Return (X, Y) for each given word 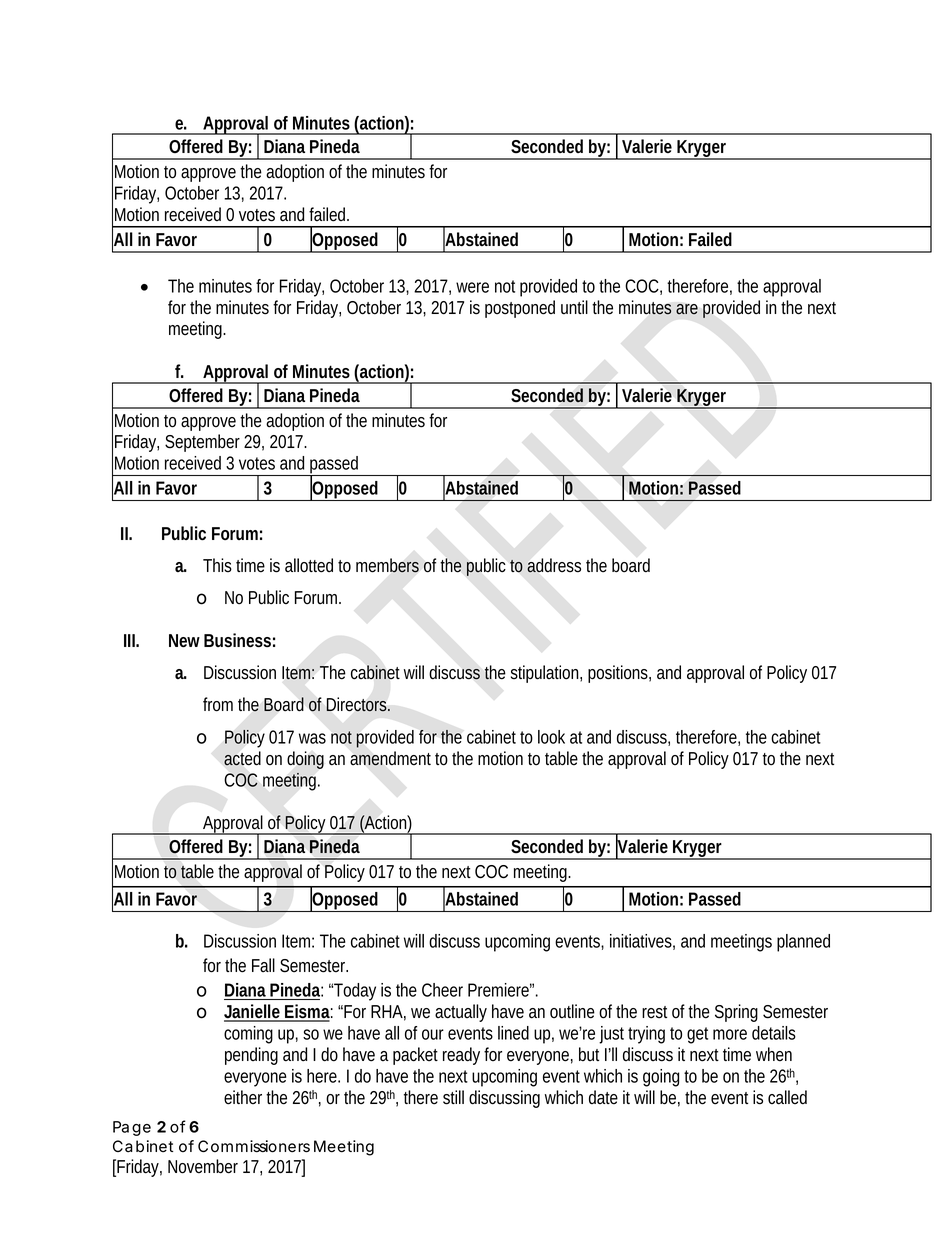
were (472, 287)
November (203, 1166)
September (202, 443)
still (453, 1097)
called (787, 1097)
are (687, 309)
